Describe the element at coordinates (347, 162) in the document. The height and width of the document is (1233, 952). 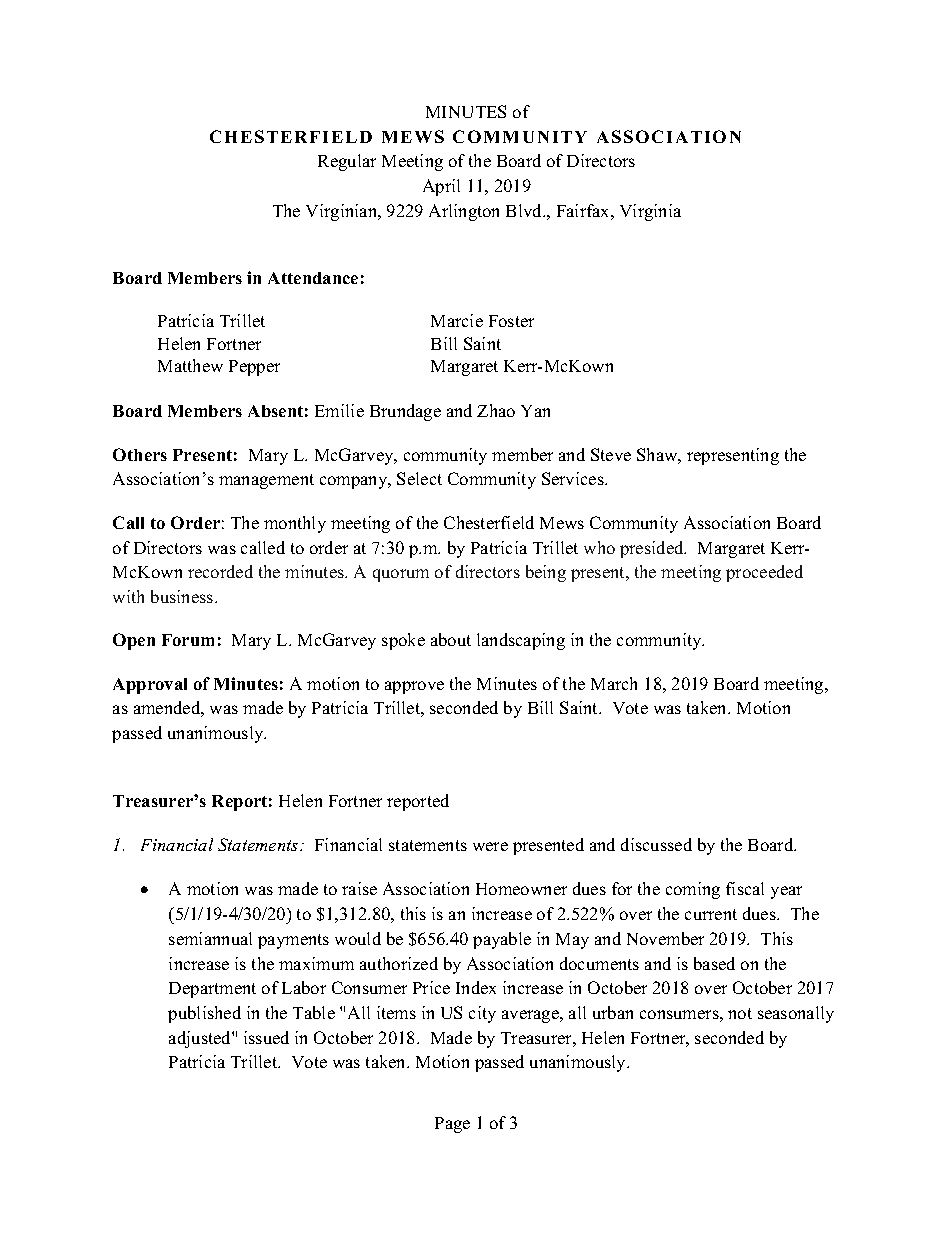
I see `Regular` at that location.
